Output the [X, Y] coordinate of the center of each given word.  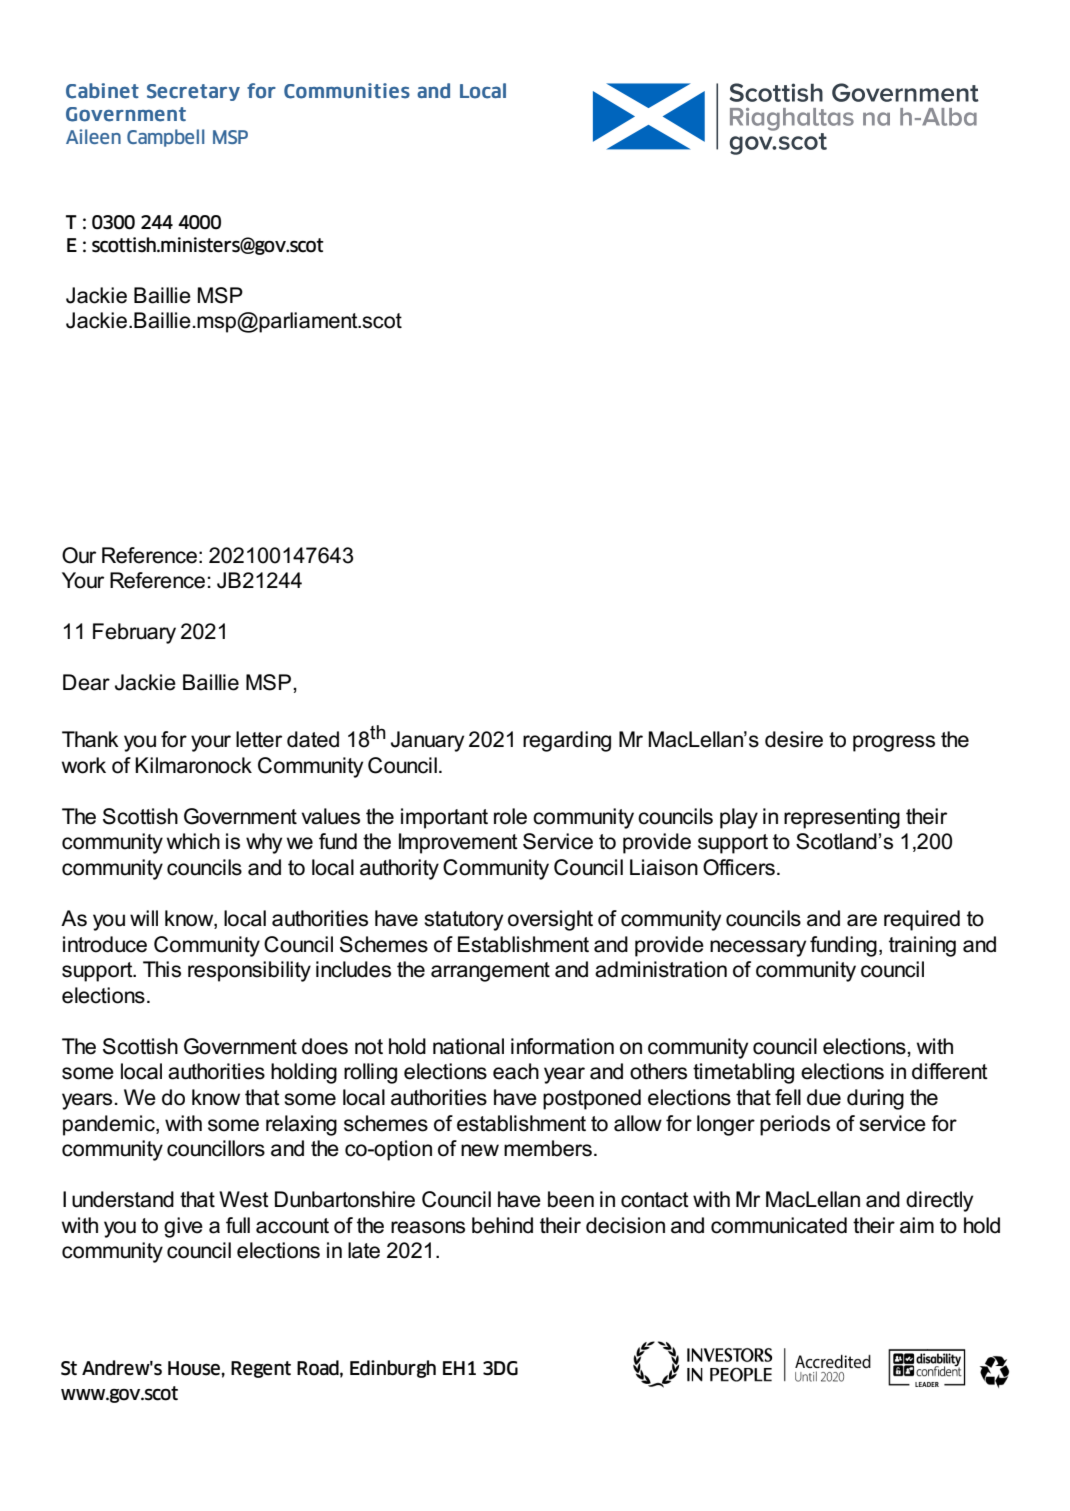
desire [794, 739]
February [134, 633]
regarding [567, 741]
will [144, 918]
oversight [550, 920]
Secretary [193, 92]
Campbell [165, 138]
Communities [347, 91]
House [195, 1368]
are [862, 920]
